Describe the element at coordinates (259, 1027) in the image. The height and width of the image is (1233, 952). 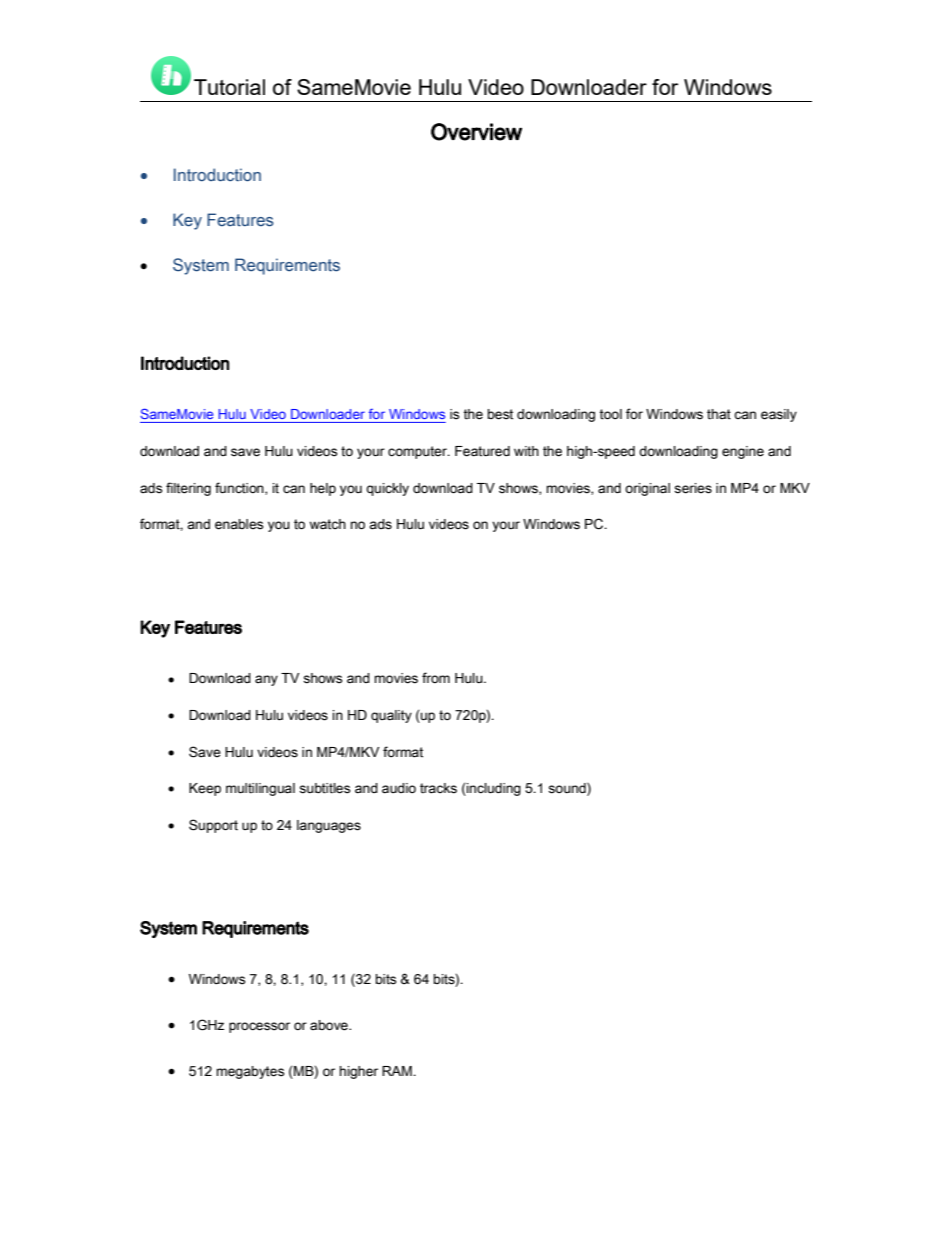
I see `processor` at that location.
